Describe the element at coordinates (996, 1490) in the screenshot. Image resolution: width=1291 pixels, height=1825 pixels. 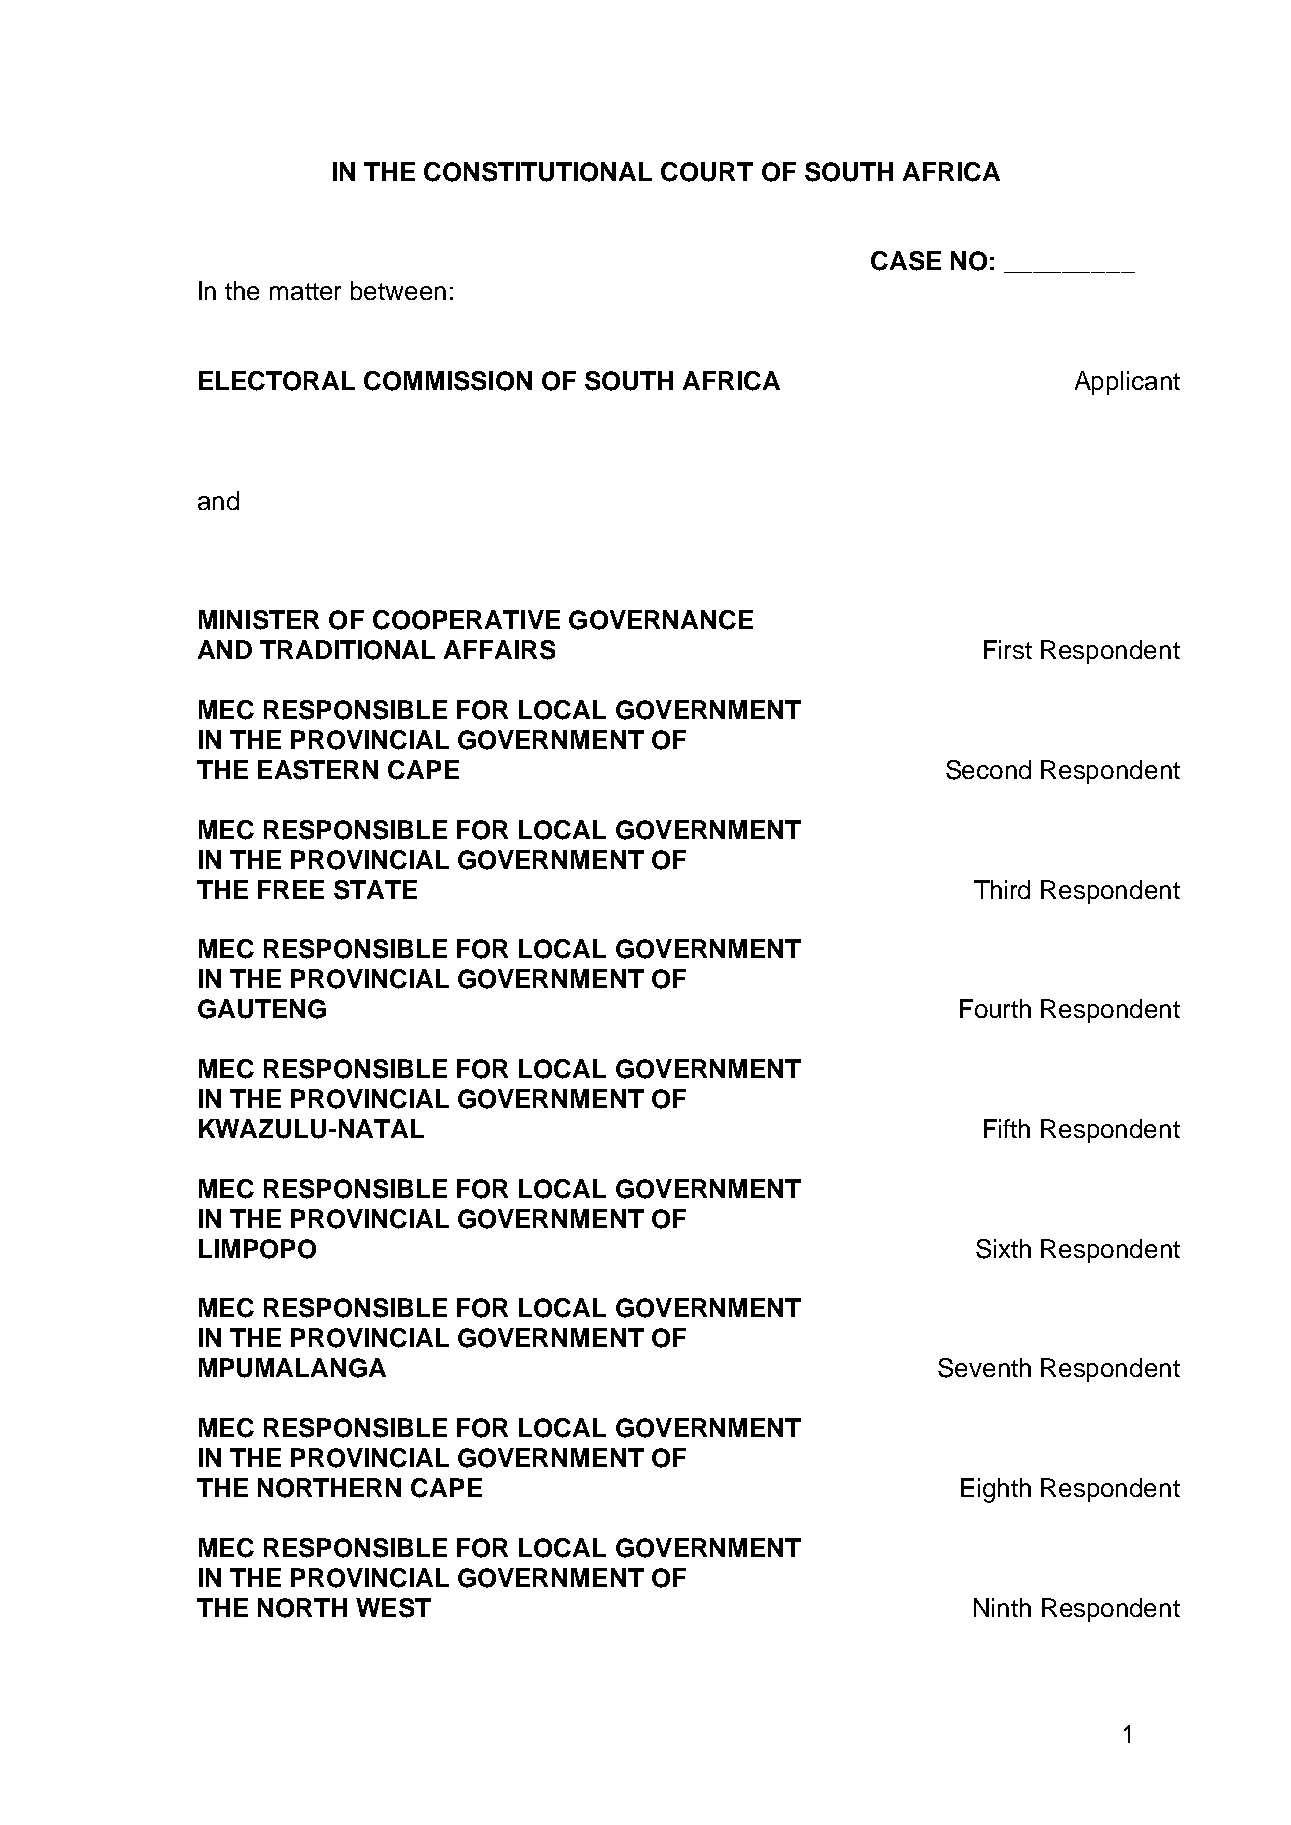
I see `Eighth` at that location.
